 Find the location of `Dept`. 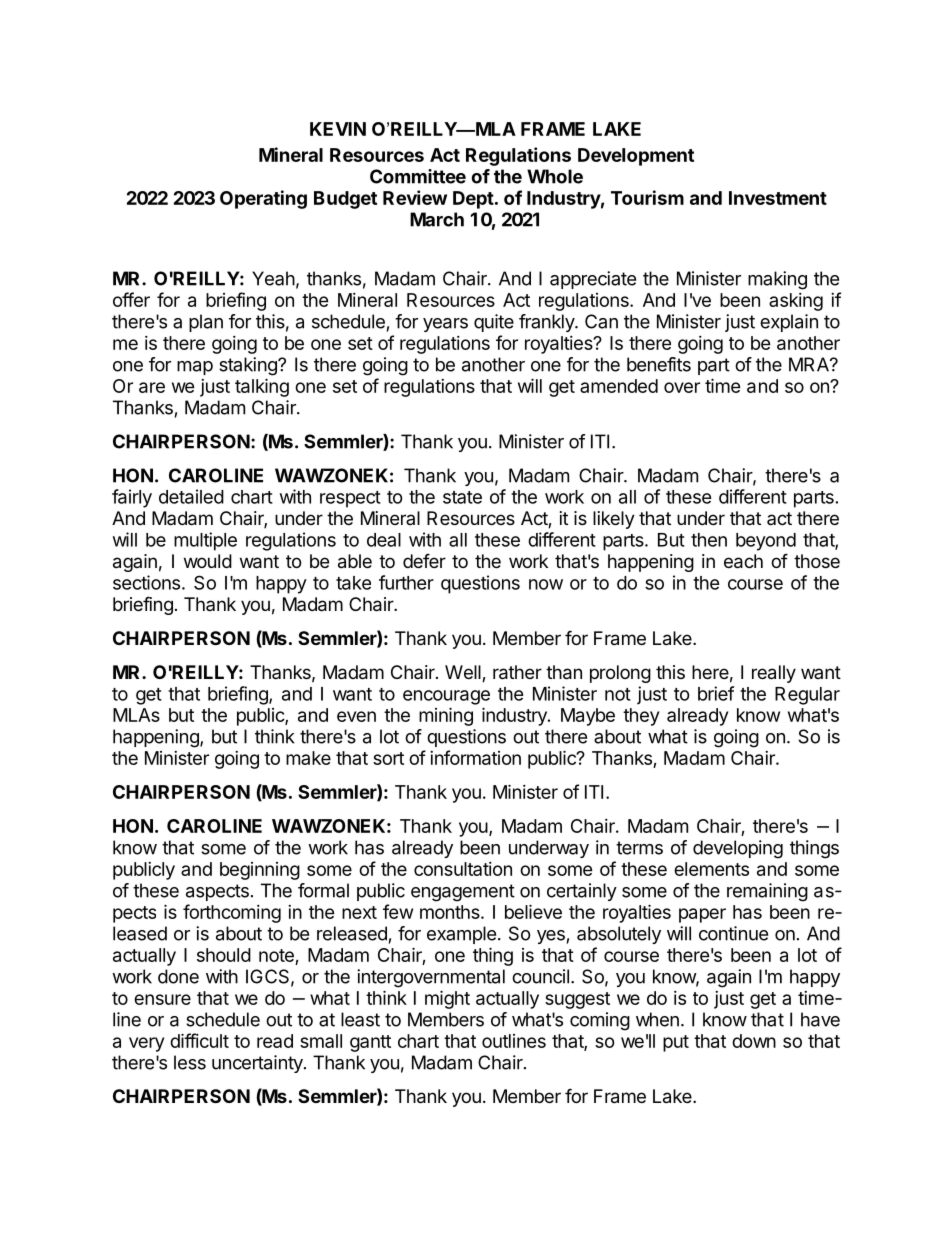

Dept is located at coordinates (473, 200).
